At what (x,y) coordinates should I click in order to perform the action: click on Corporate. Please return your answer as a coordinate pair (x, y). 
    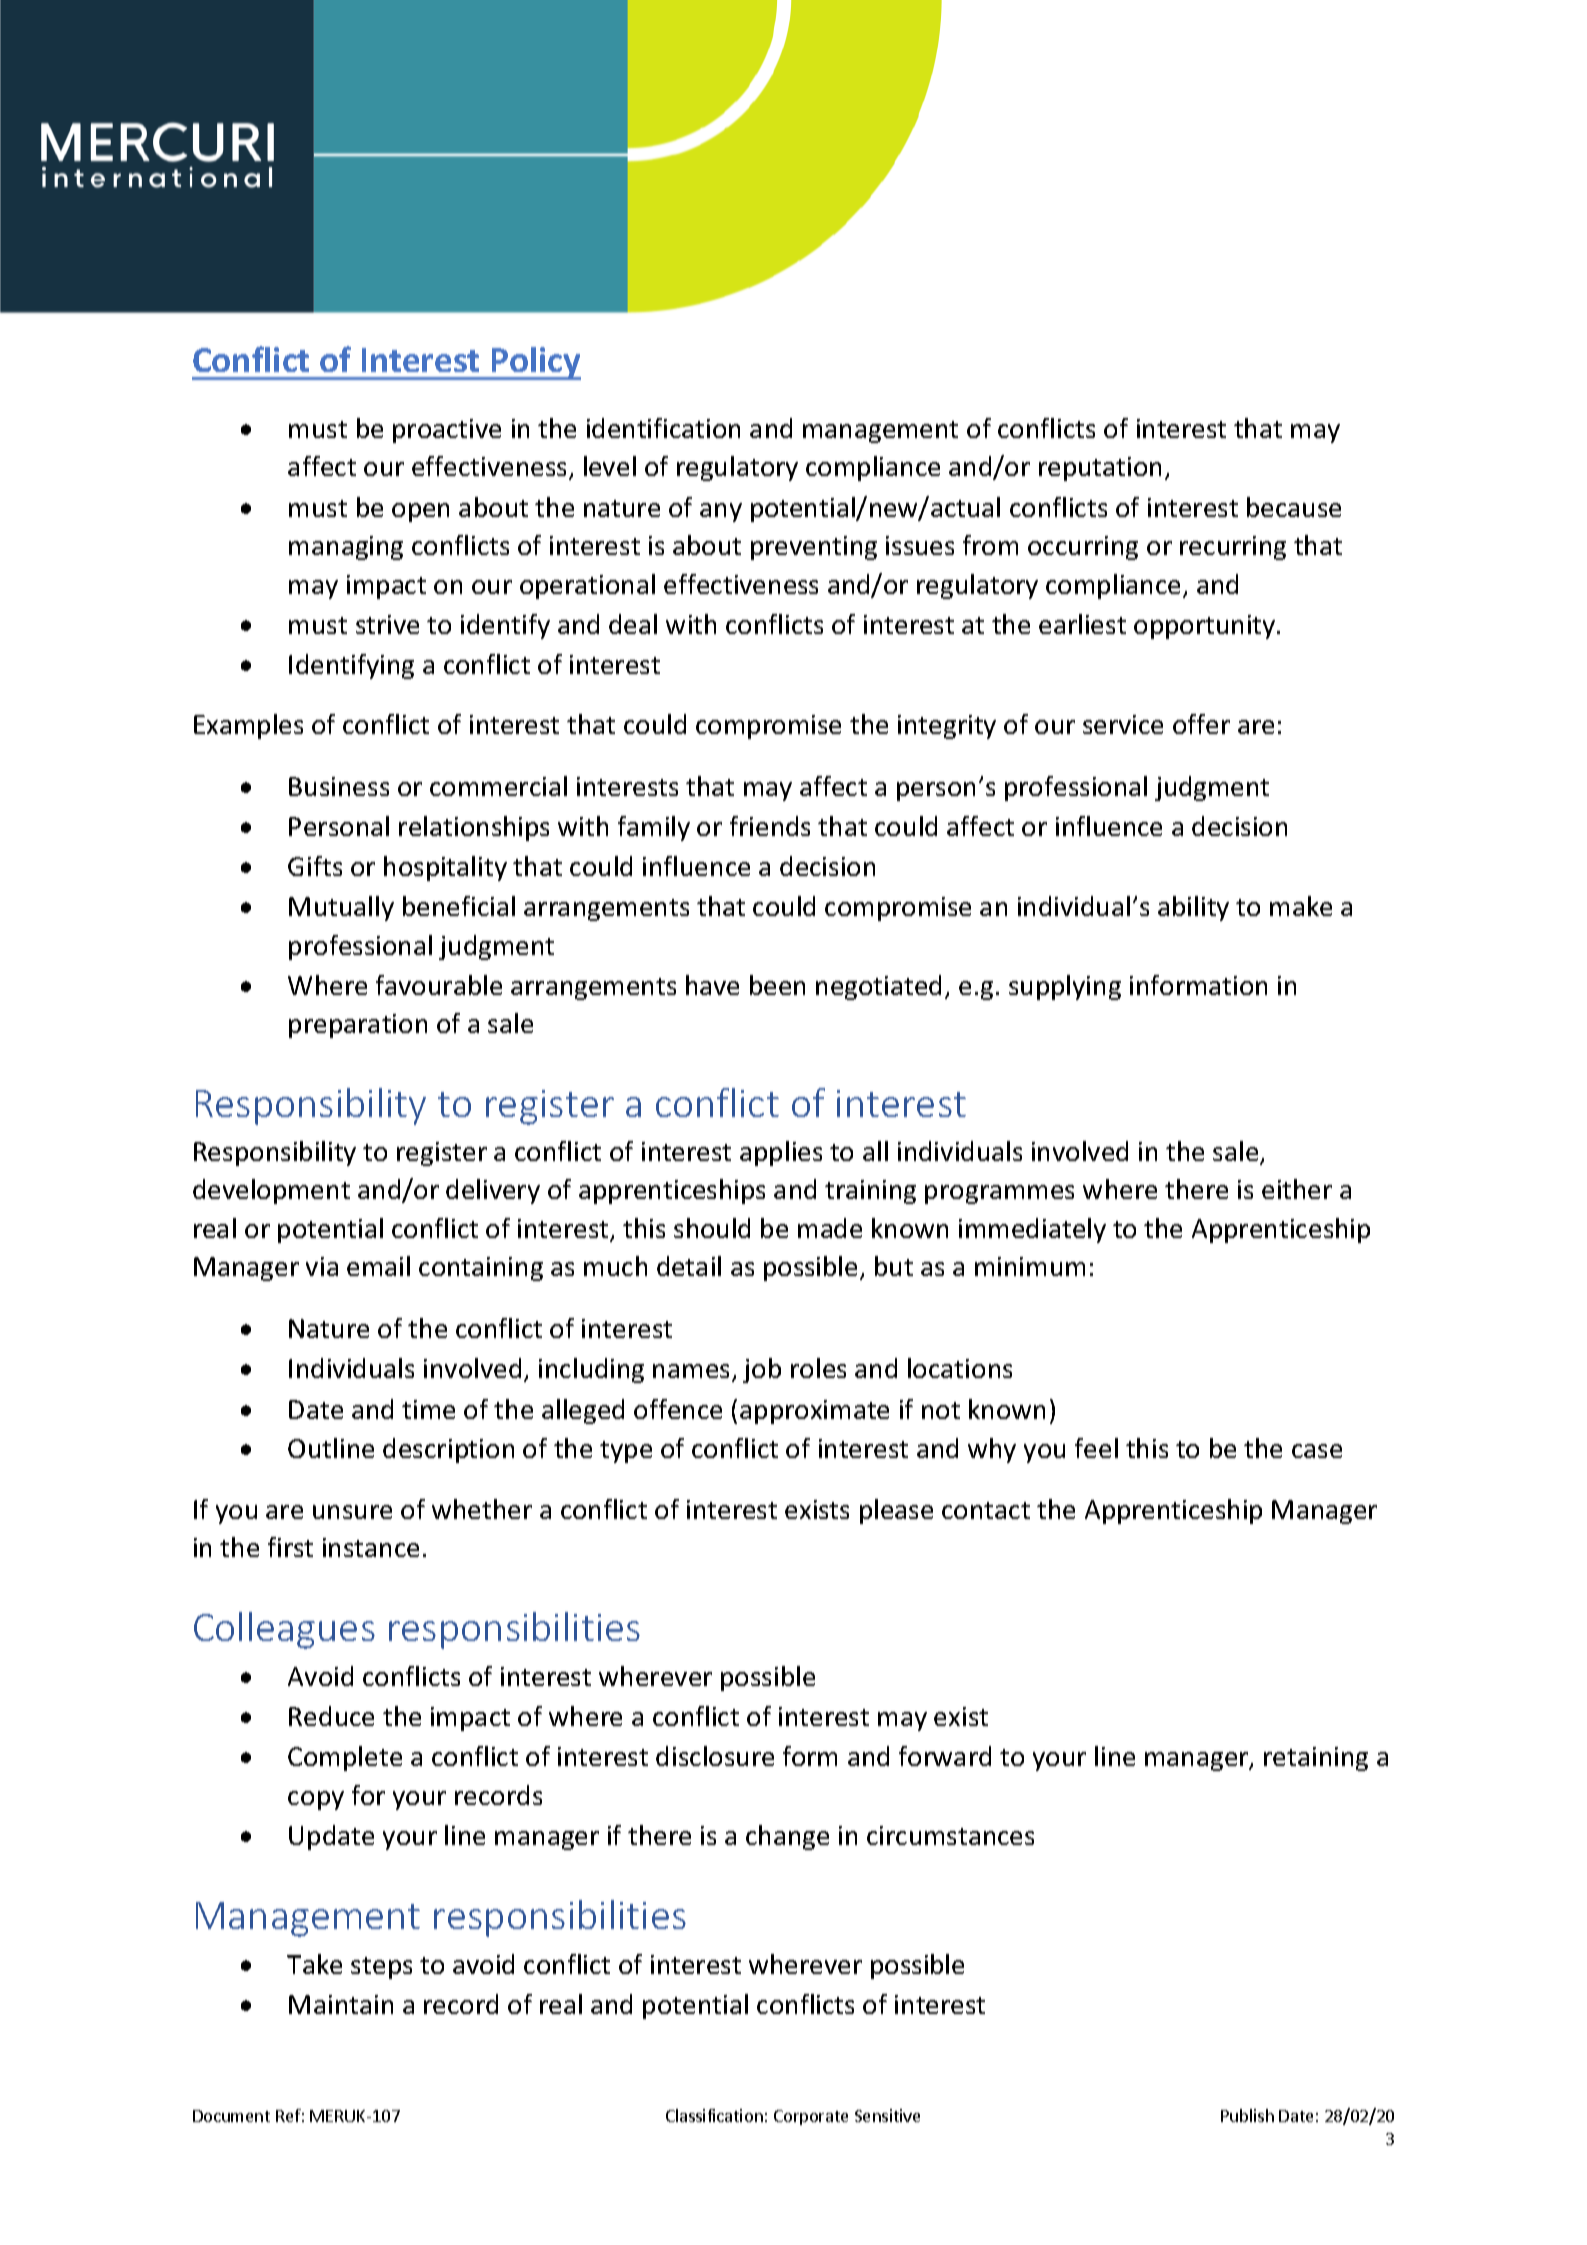
    Looking at the image, I should click on (811, 2117).
